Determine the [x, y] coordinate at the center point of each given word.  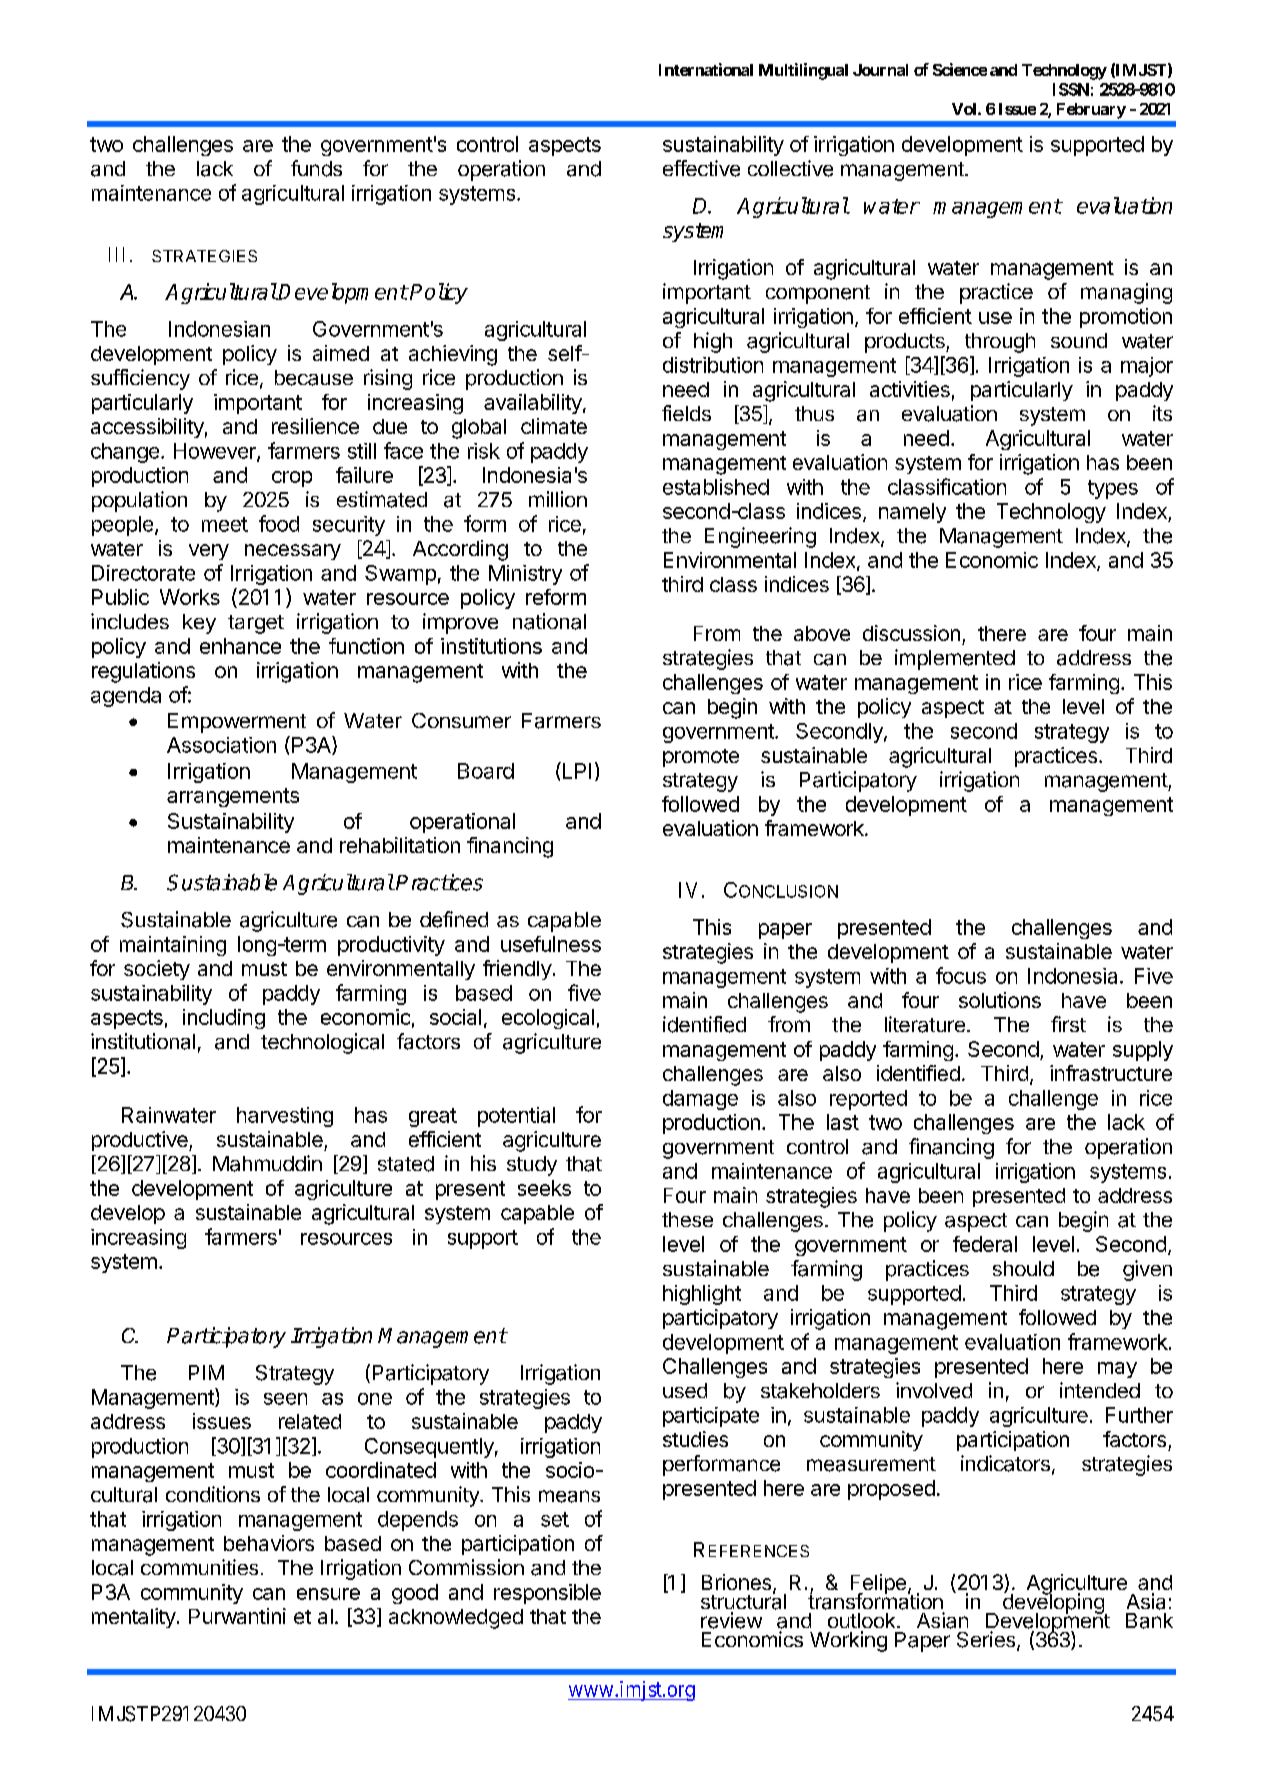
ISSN [1071, 89]
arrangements [233, 797]
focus [961, 975]
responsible [547, 1594]
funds [316, 168]
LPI [575, 770]
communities [199, 1567]
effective [701, 168]
